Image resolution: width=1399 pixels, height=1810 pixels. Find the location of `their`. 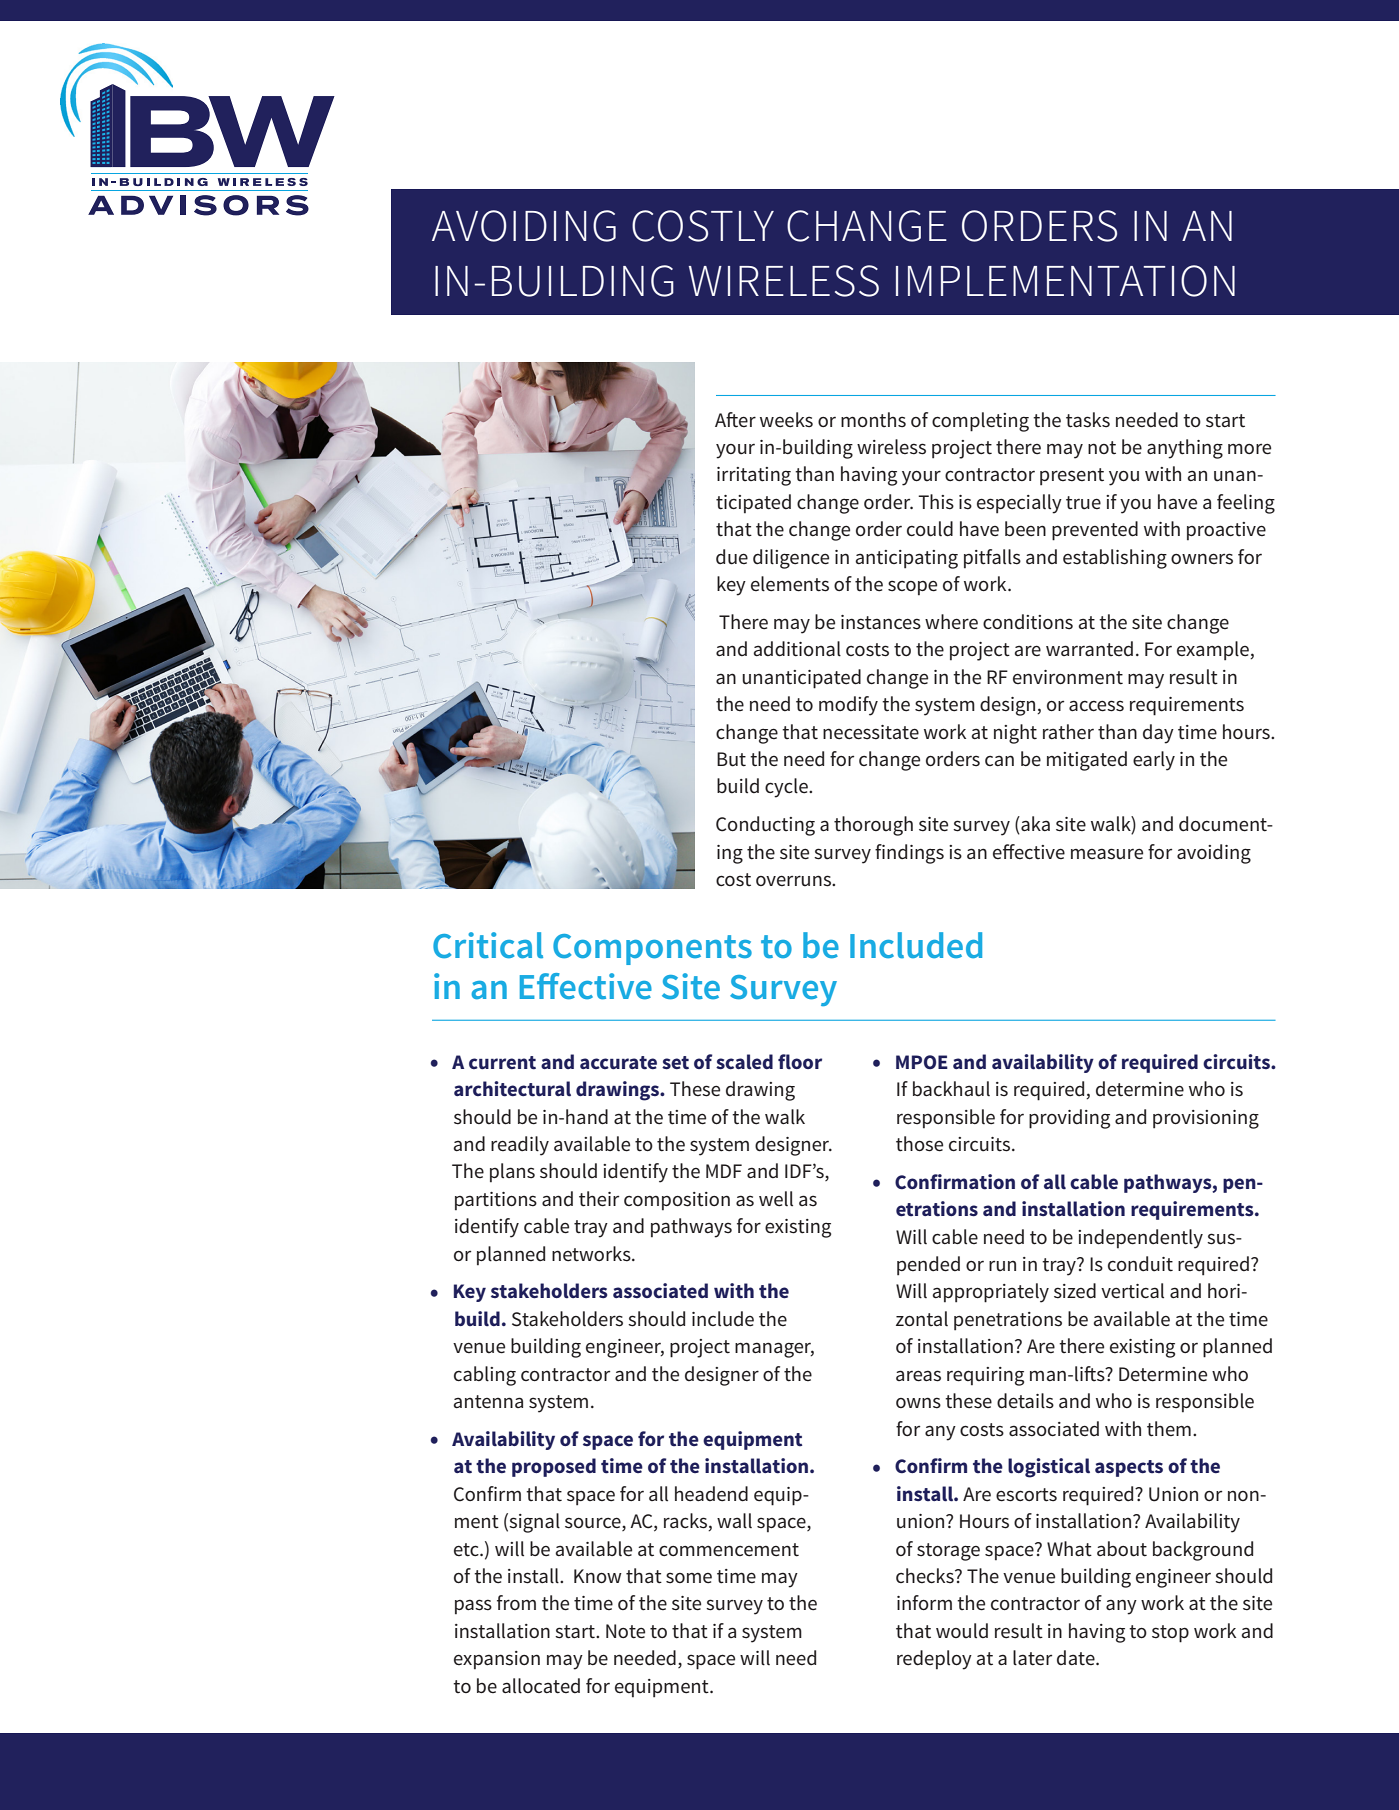

their is located at coordinates (599, 1199).
